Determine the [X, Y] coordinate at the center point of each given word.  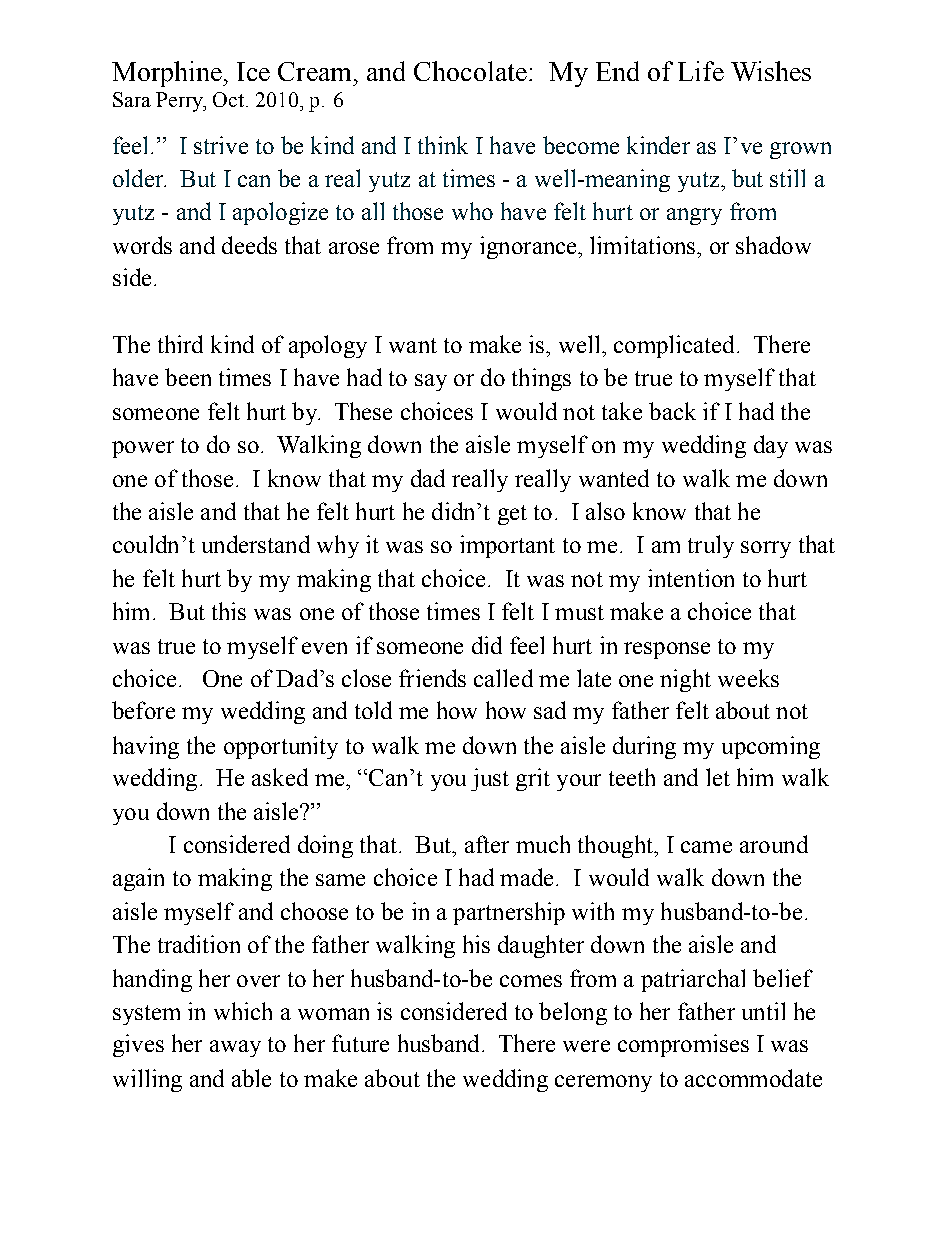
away [235, 1048]
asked [280, 777]
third [180, 344]
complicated [674, 346]
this [229, 611]
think [443, 145]
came [706, 847]
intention [691, 578]
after [487, 844]
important [507, 546]
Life [701, 71]
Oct [230, 99]
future [360, 1043]
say [431, 382]
